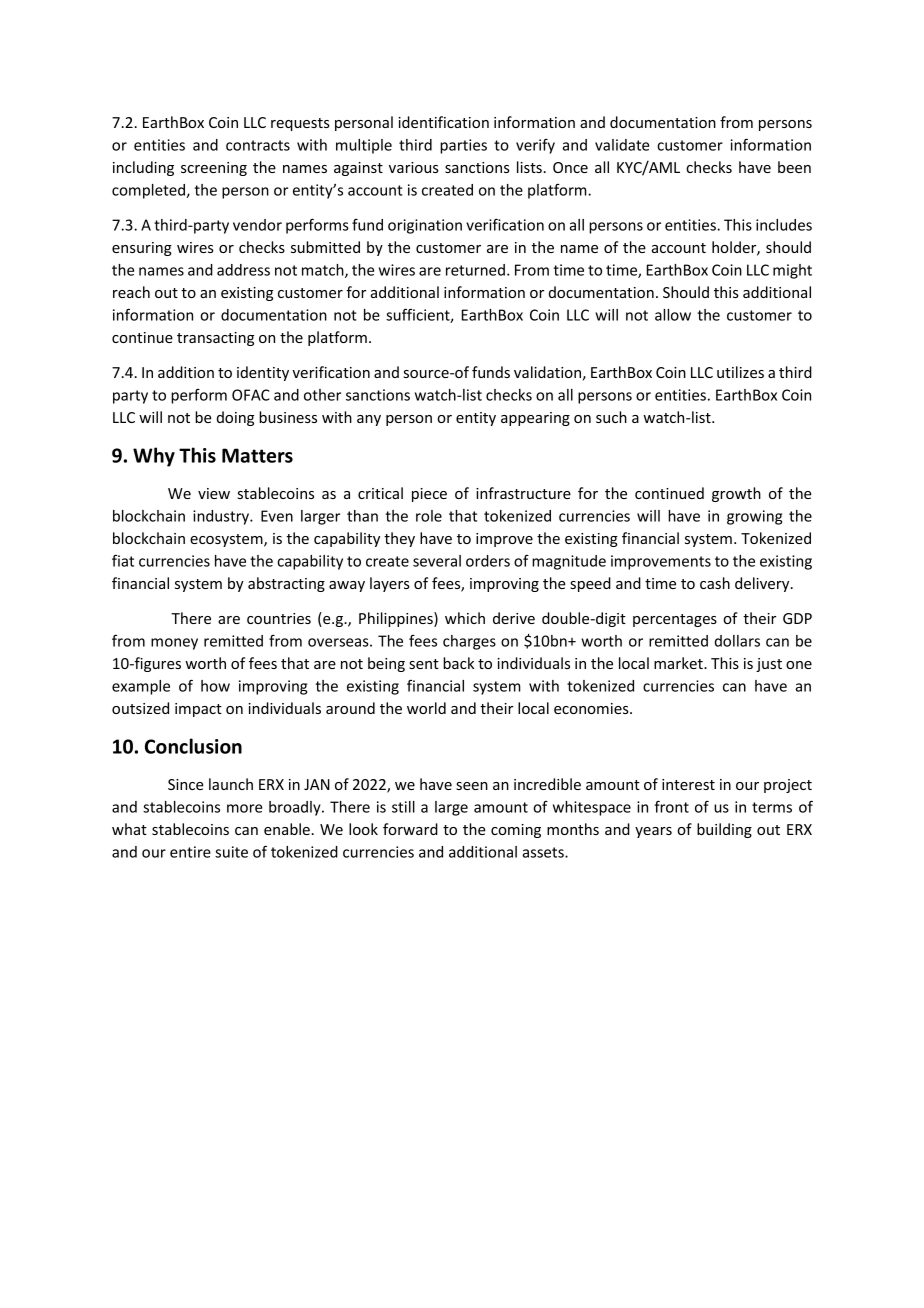  I want to click on been, so click(794, 167).
